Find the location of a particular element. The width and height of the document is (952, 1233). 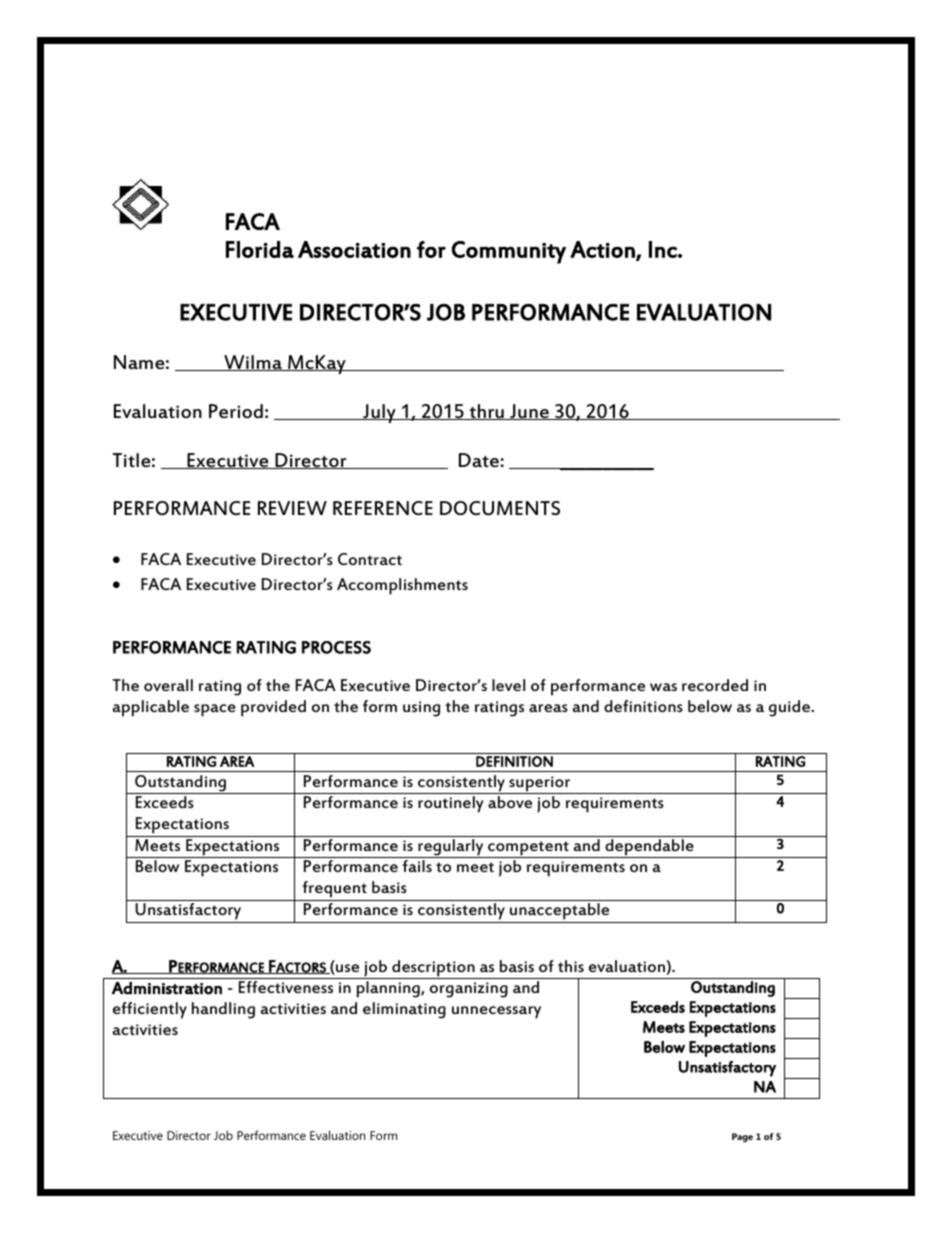

fails is located at coordinates (417, 866).
